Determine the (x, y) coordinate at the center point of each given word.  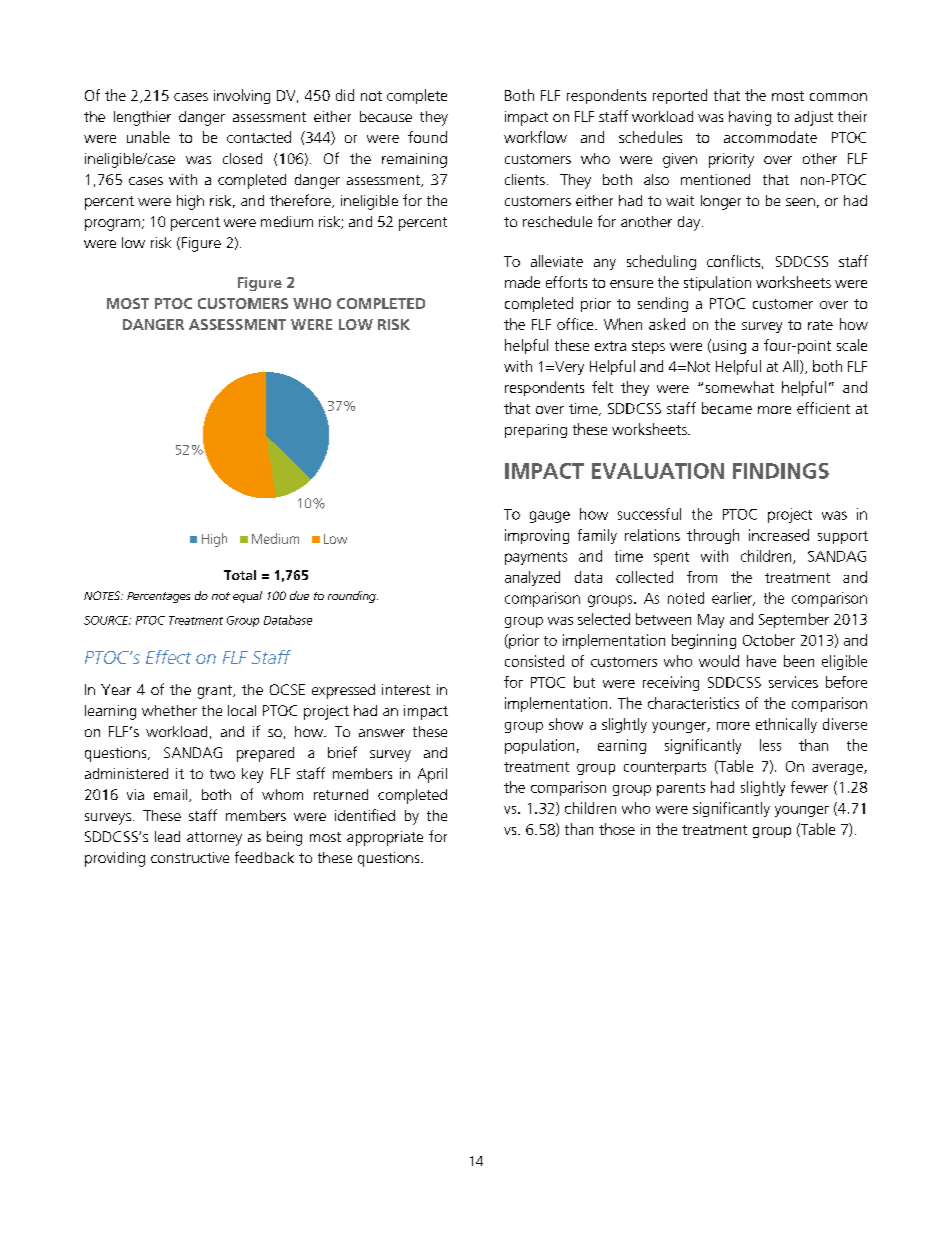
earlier (733, 599)
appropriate (385, 838)
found (427, 137)
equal (247, 597)
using (728, 346)
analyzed (532, 578)
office (576, 324)
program (112, 225)
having (750, 118)
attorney (214, 839)
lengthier (142, 118)
